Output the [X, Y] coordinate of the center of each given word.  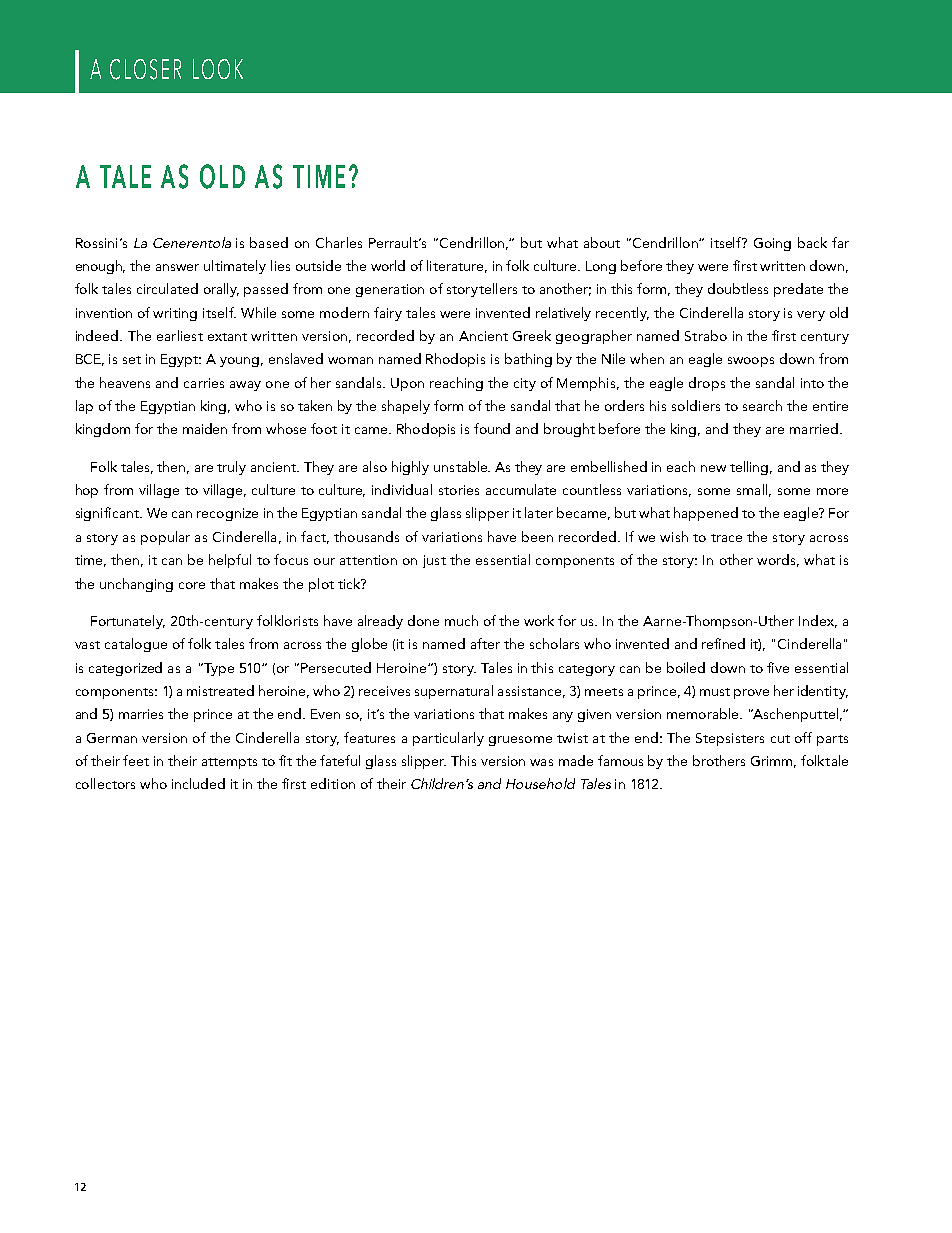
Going [772, 244]
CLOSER [145, 69]
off [803, 737]
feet [136, 760]
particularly [448, 739]
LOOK [218, 69]
